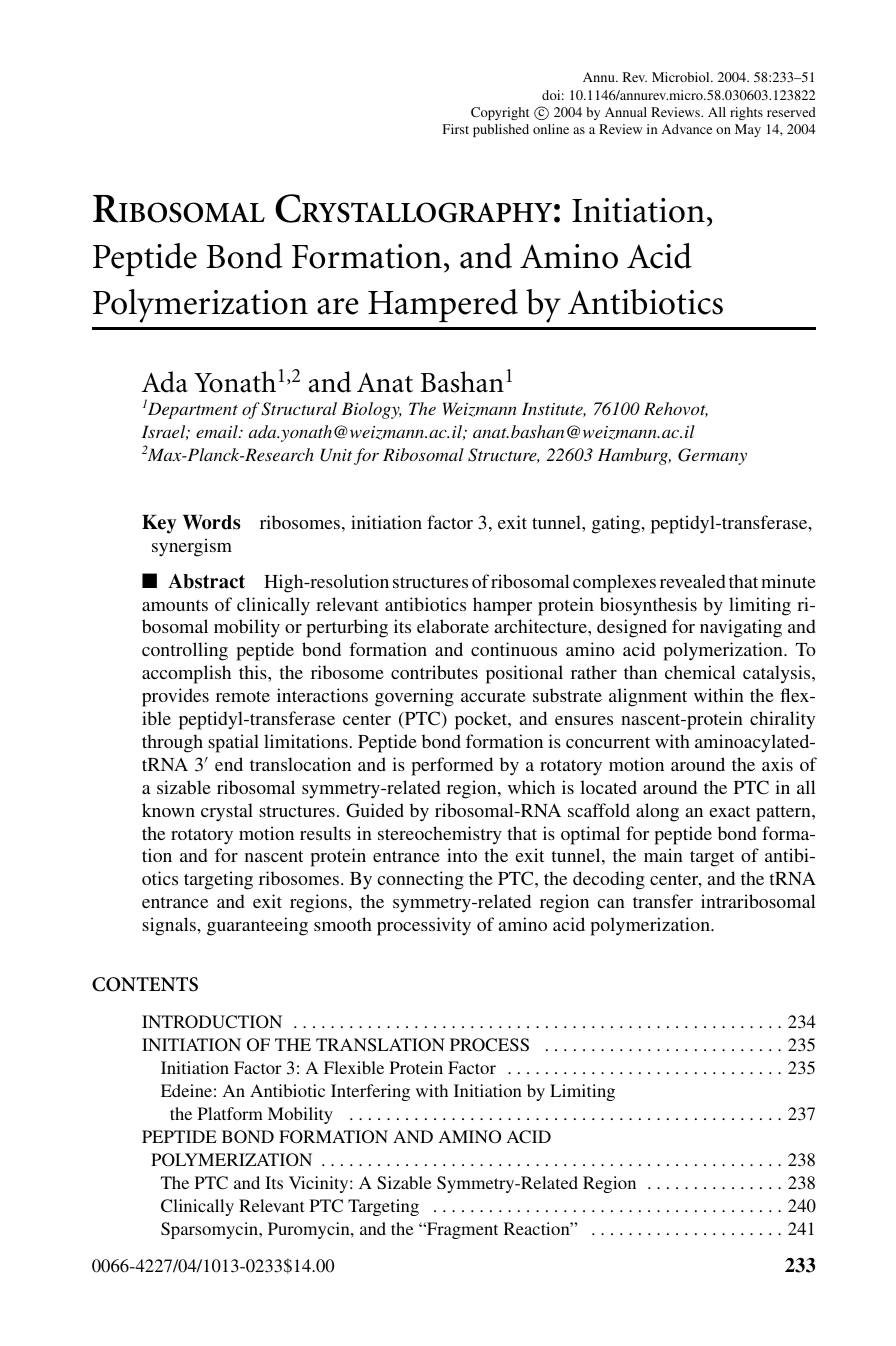 Image resolution: width=896 pixels, height=1346 pixels. I want to click on chemical, so click(700, 672).
